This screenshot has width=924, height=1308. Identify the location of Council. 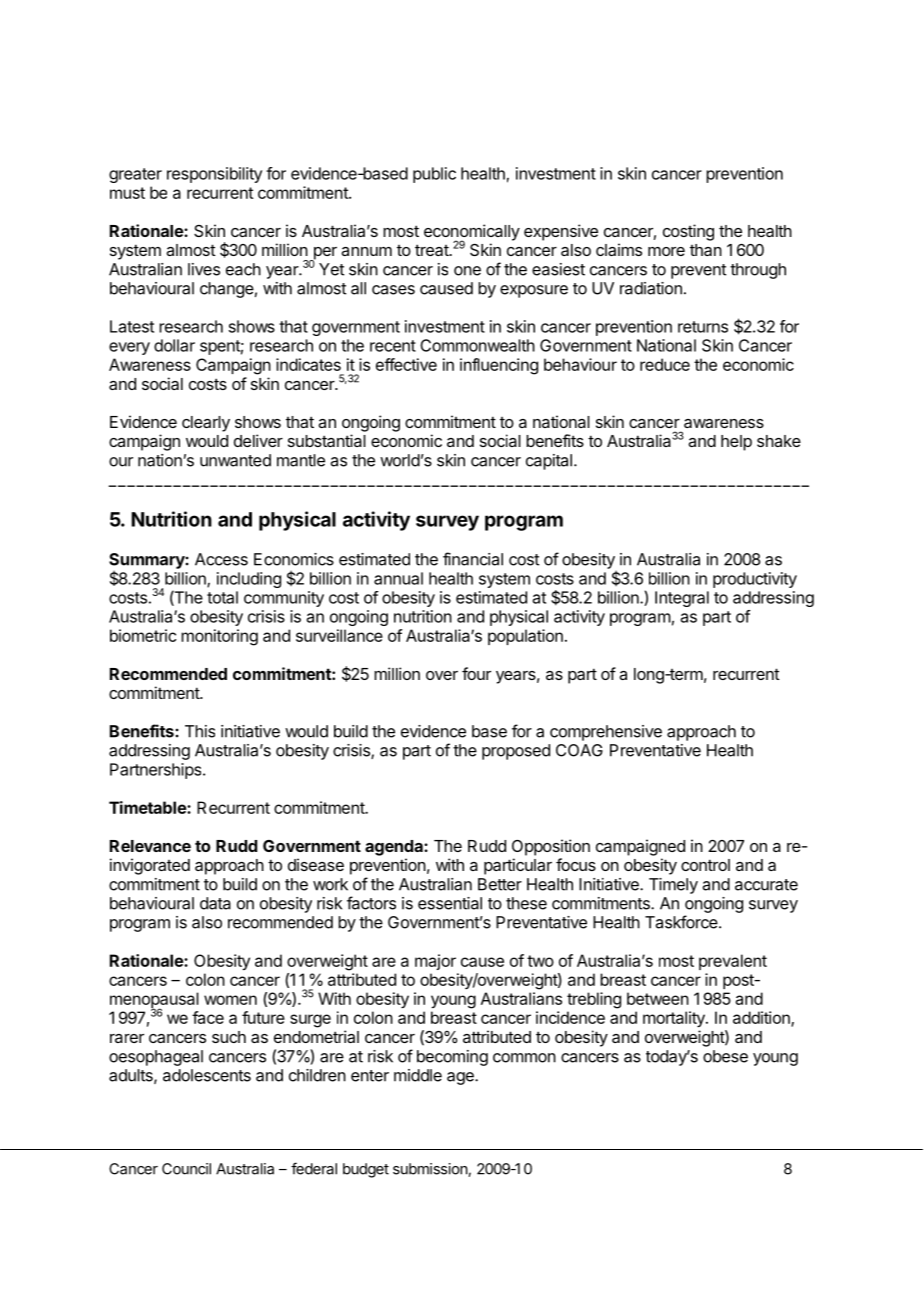
(186, 1169).
